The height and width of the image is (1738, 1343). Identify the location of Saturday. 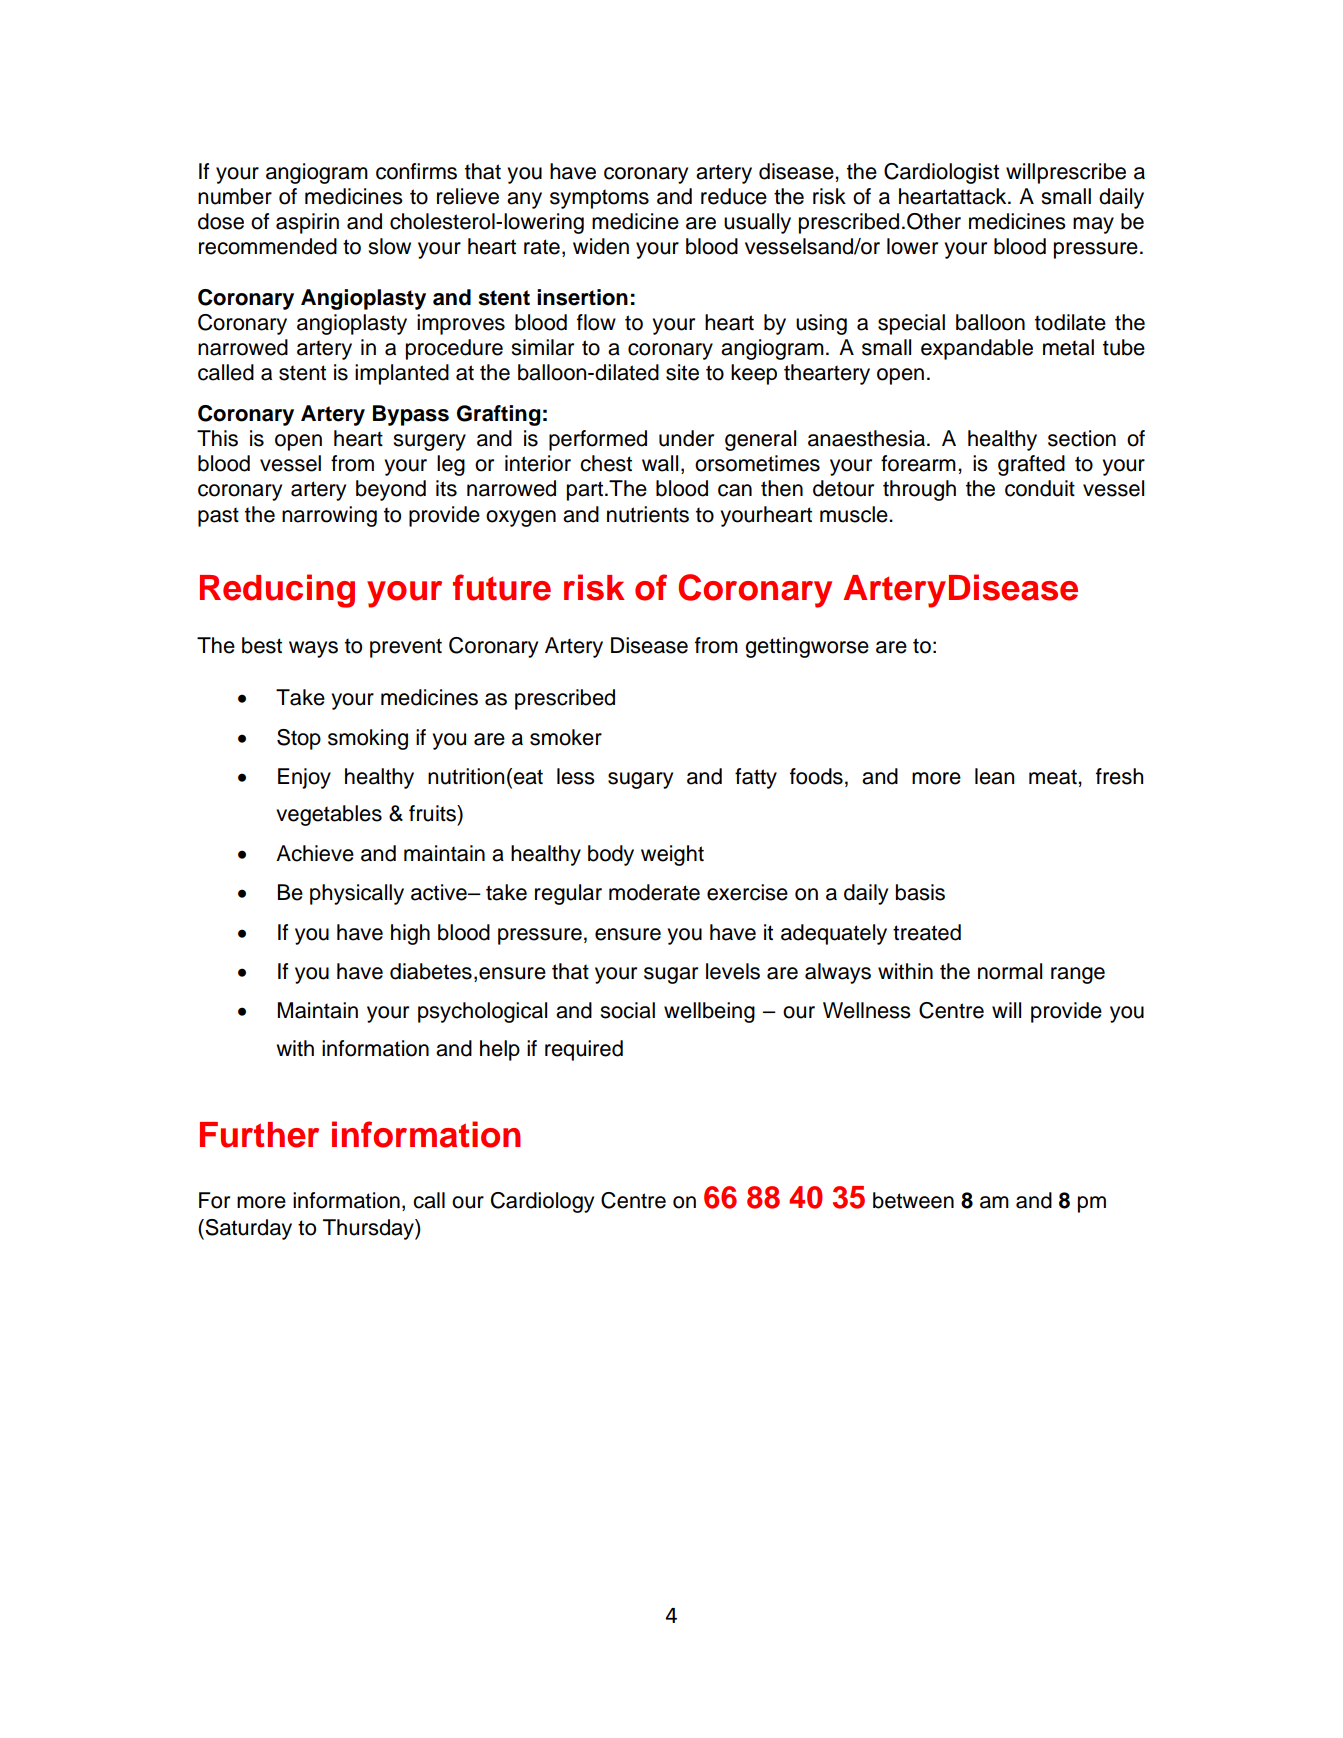
(247, 1229).
